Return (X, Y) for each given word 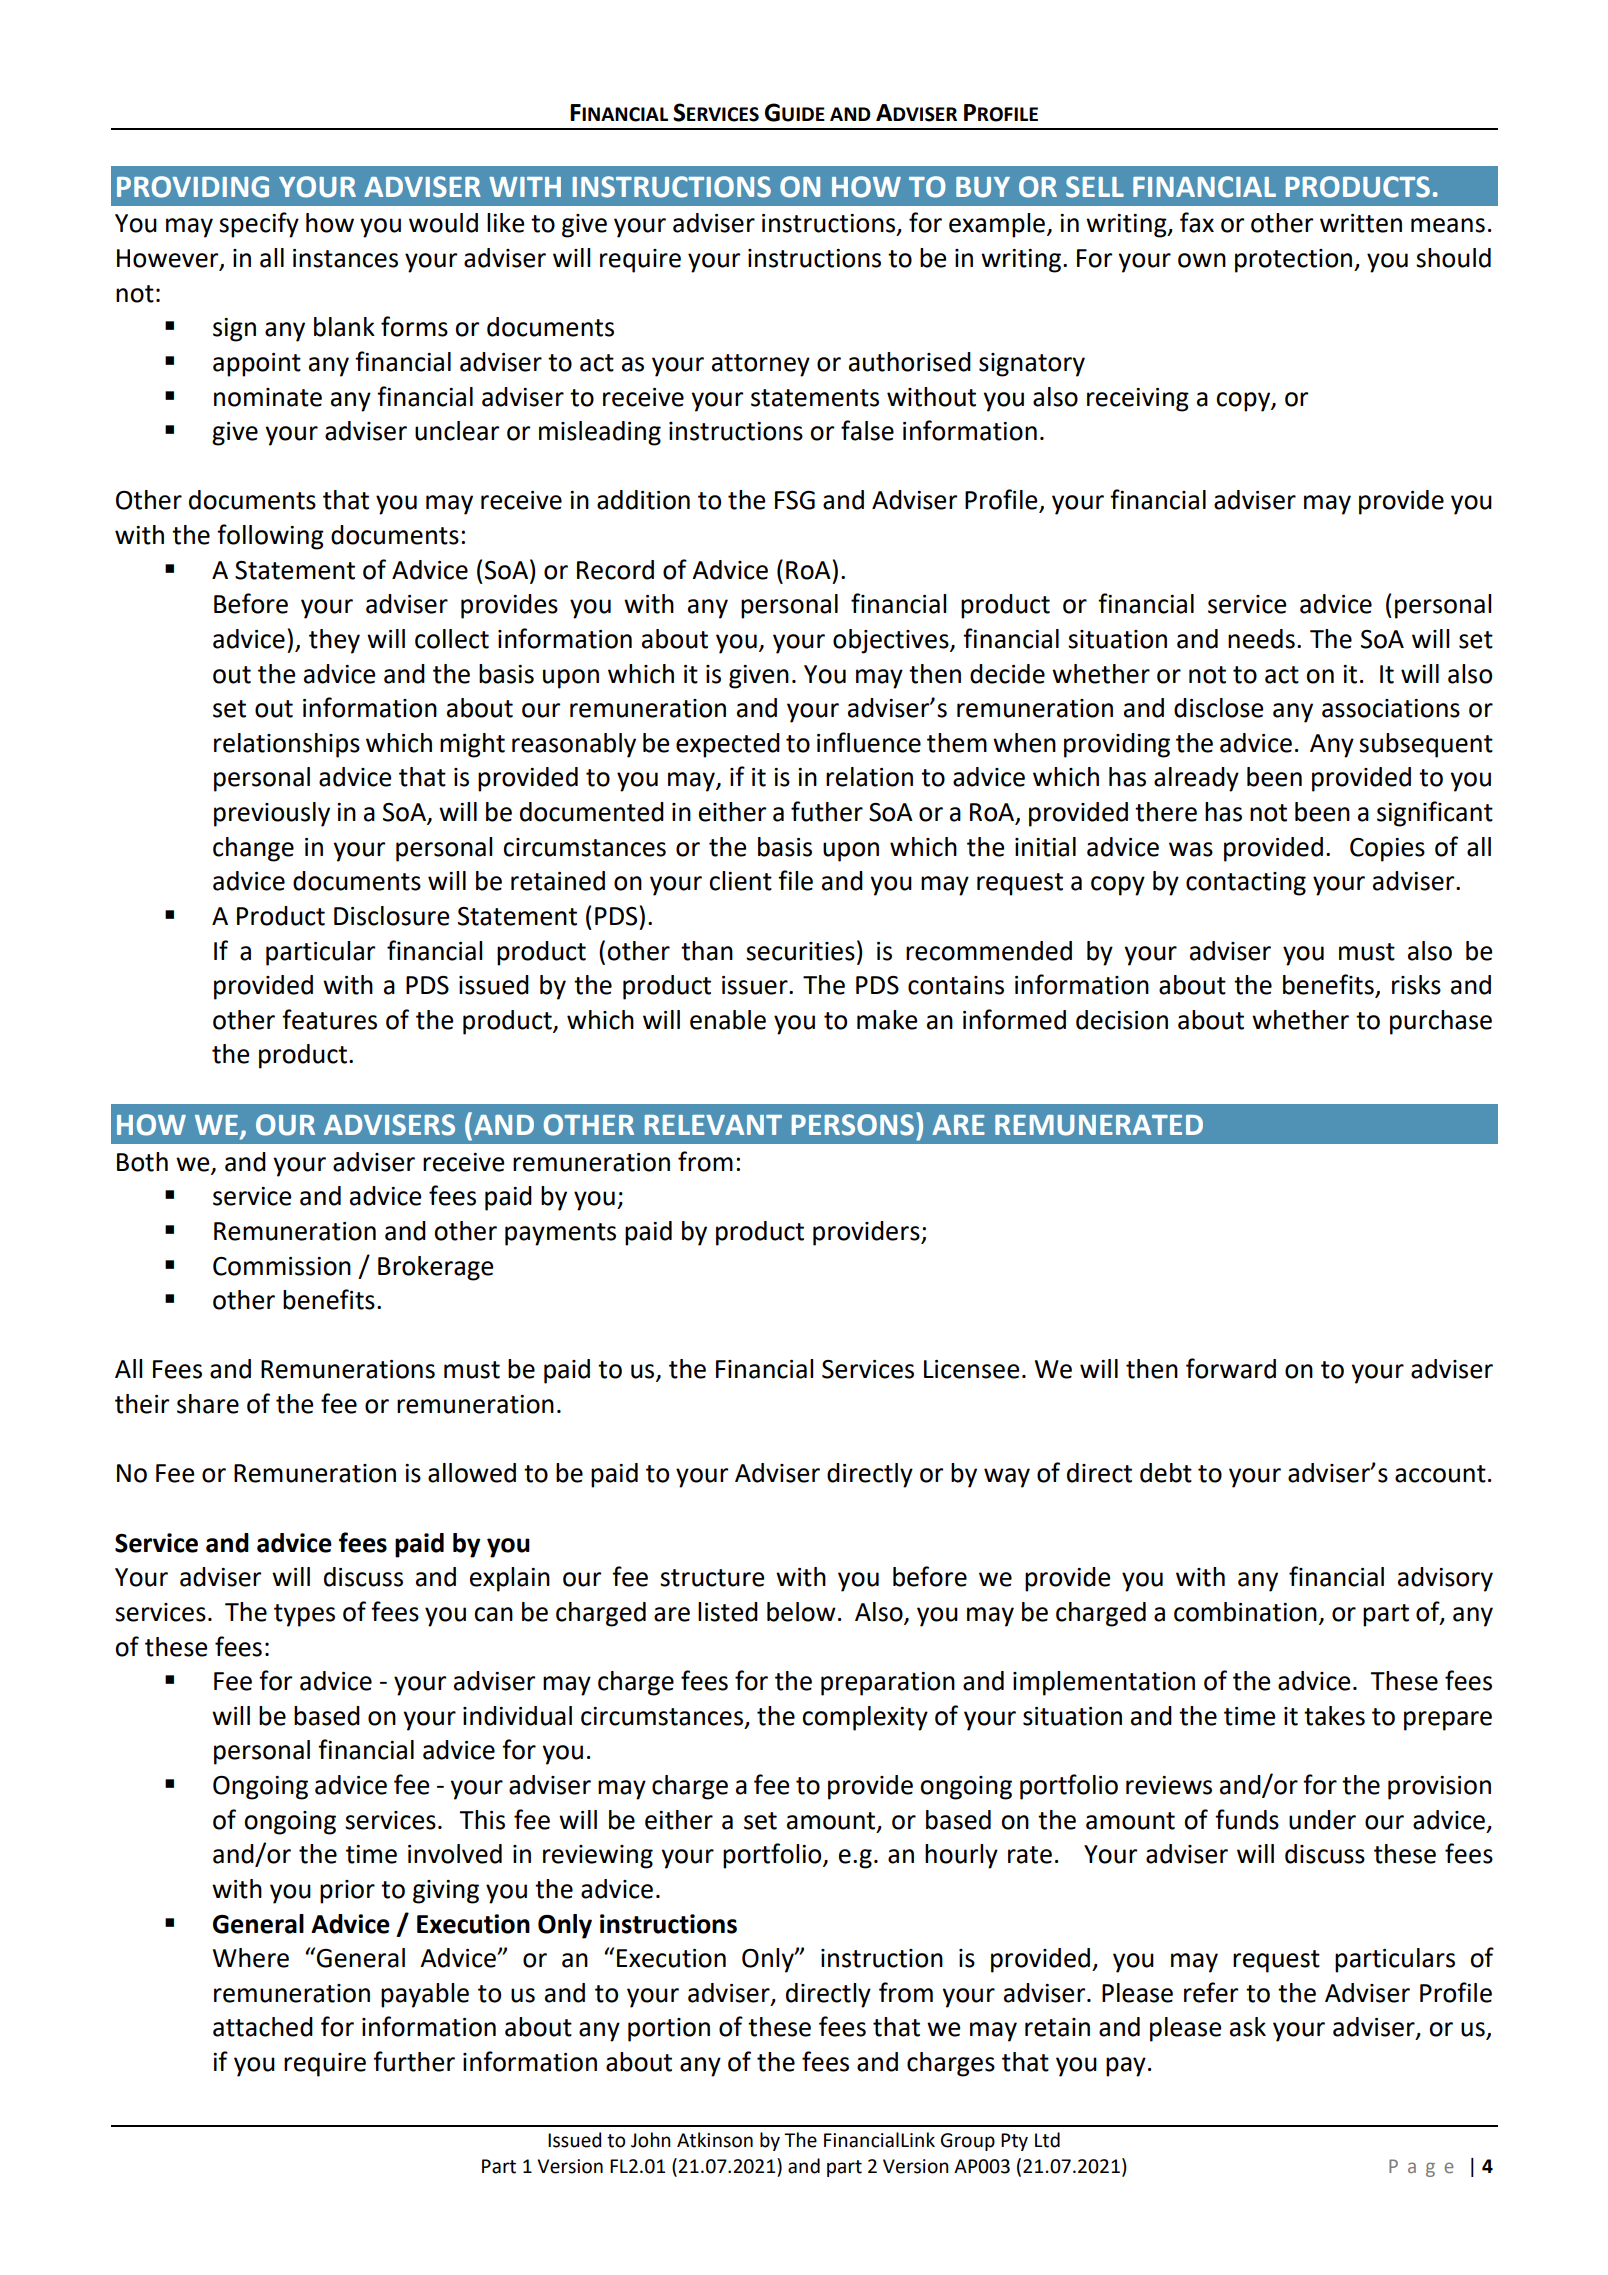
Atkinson (715, 2140)
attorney (761, 365)
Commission (282, 1266)
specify (259, 225)
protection (1295, 261)
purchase (1441, 1022)
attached (263, 2027)
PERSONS (853, 1125)
